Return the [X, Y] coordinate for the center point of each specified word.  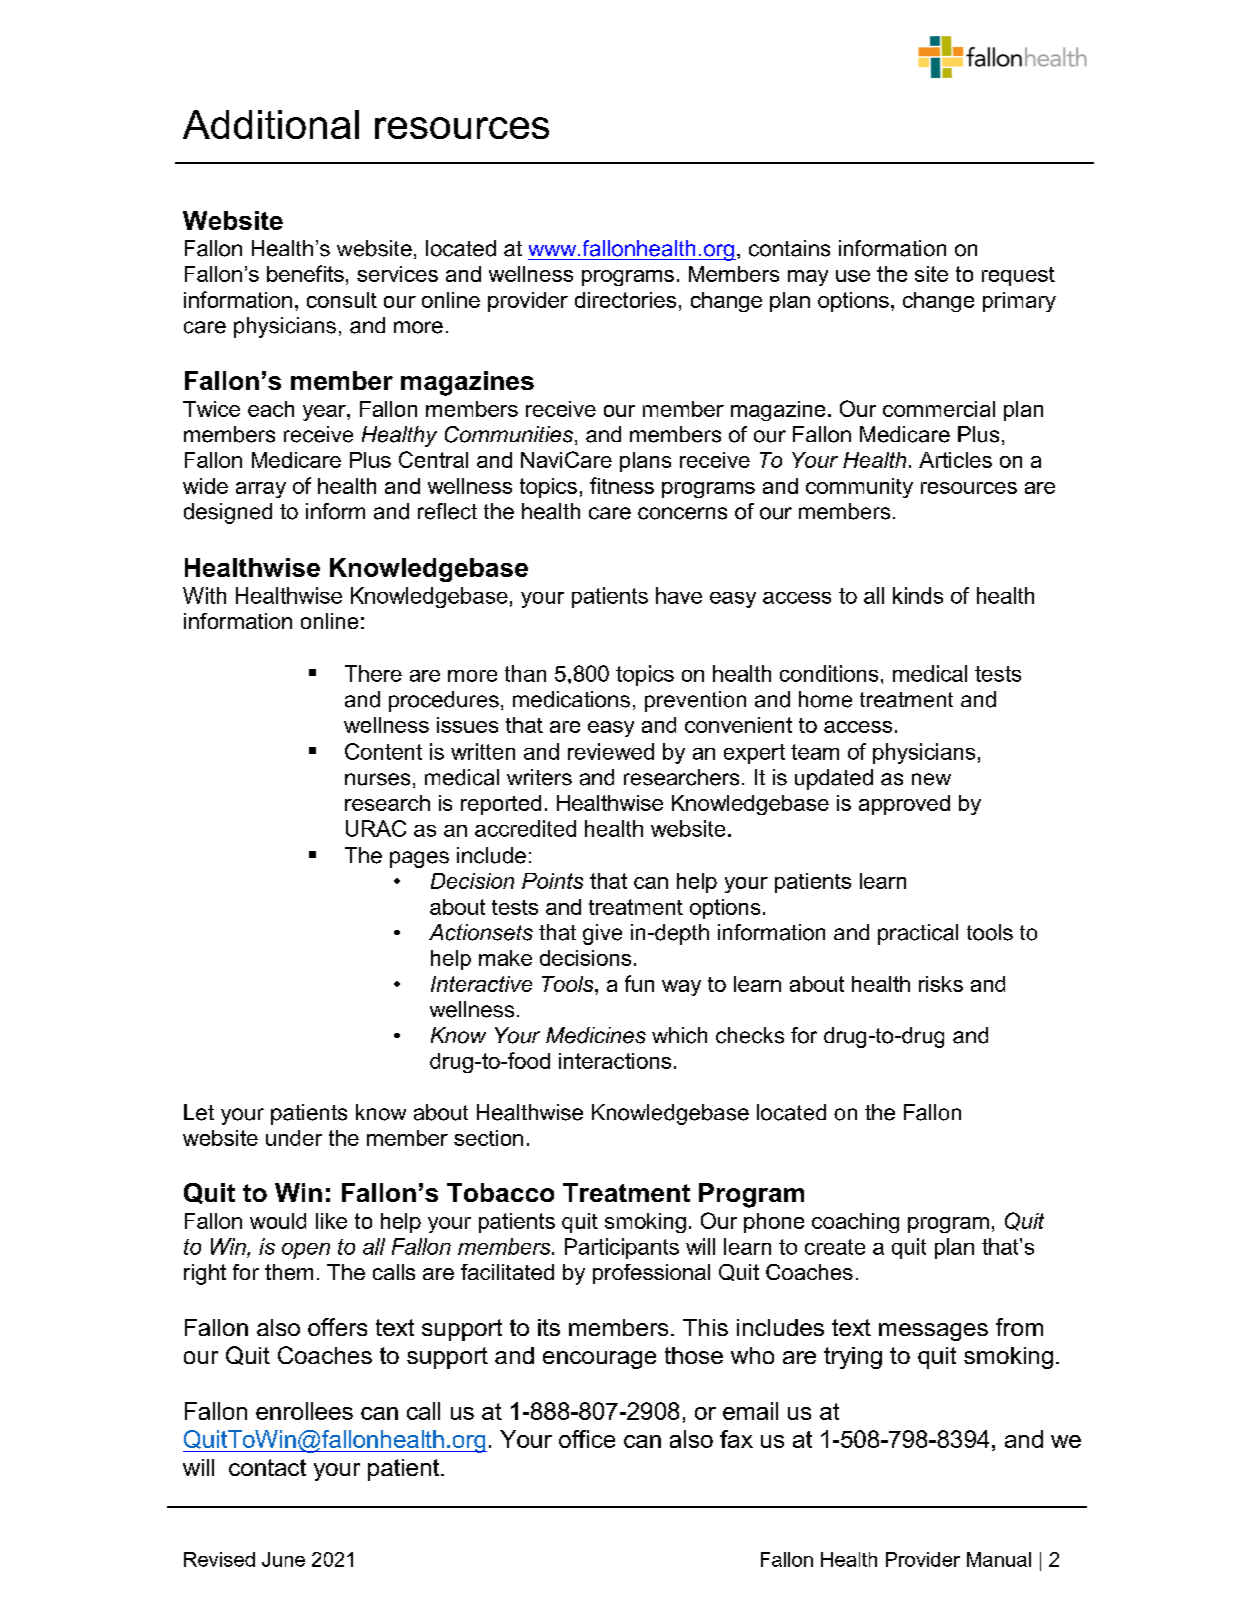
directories [625, 300]
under [294, 1138]
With [204, 595]
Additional [271, 124]
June [283, 1559]
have [679, 595]
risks [941, 984]
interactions [615, 1061]
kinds [918, 595]
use [853, 276]
